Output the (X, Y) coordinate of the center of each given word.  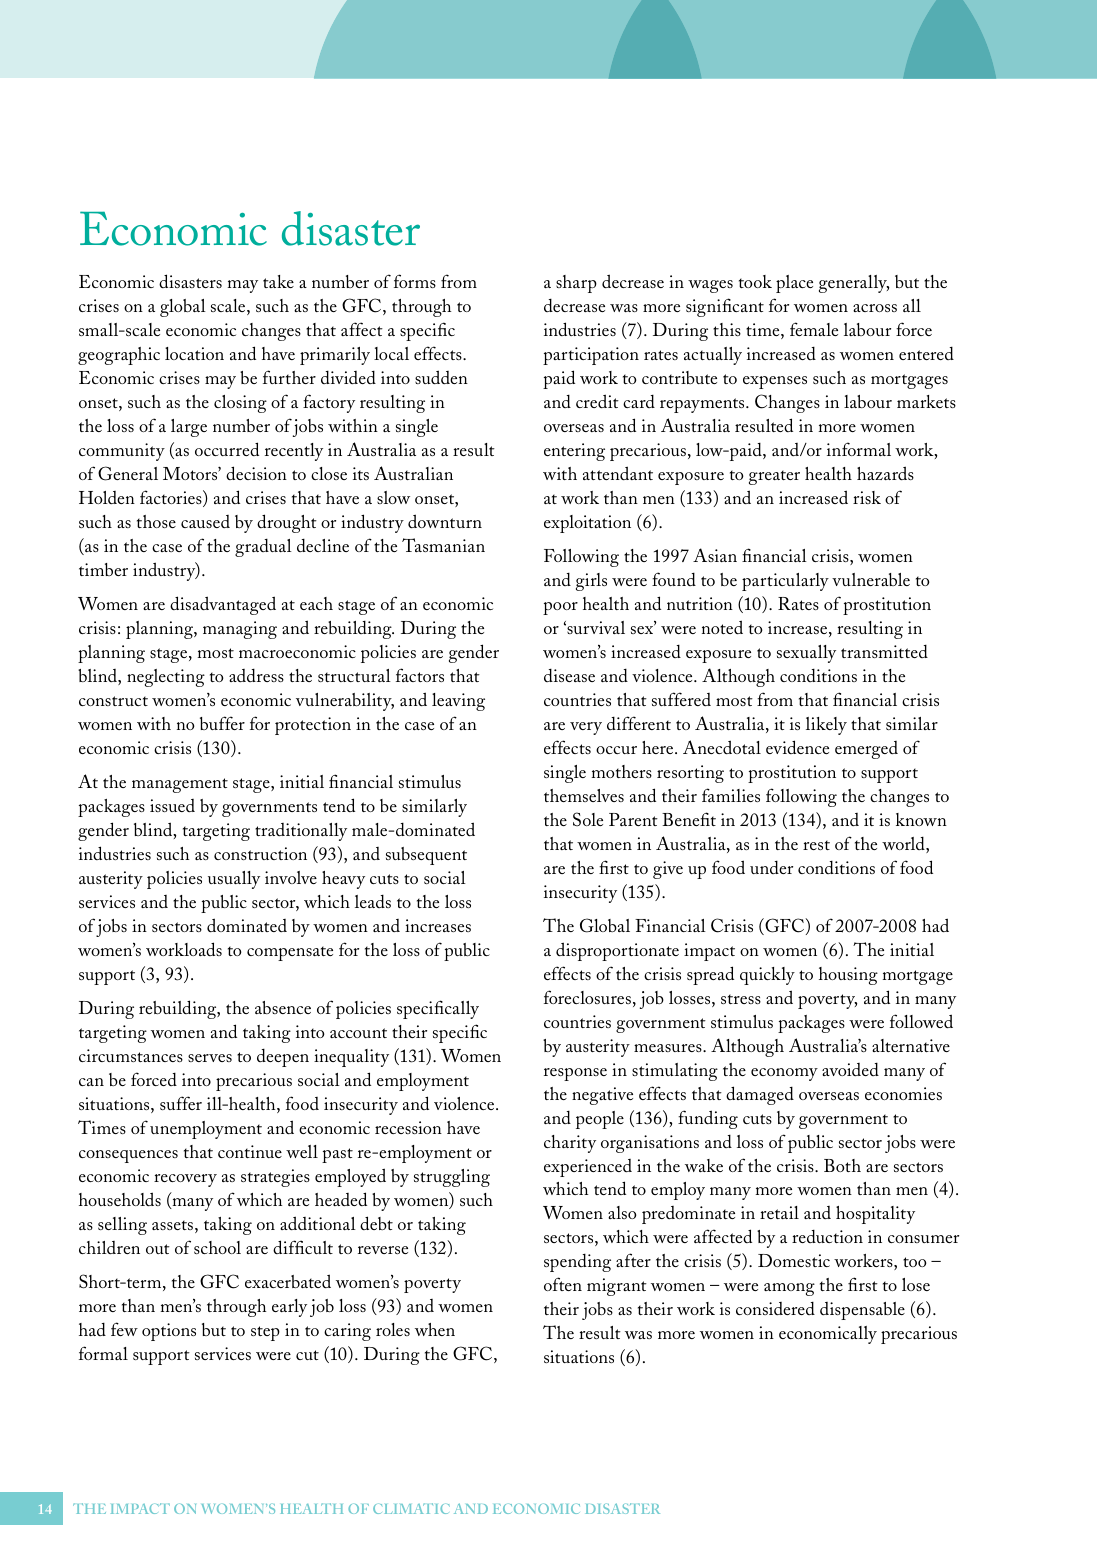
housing (848, 976)
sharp (576, 284)
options (169, 1332)
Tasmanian (443, 545)
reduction (827, 1236)
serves (210, 1058)
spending (577, 1263)
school (217, 1247)
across (875, 308)
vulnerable (871, 579)
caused (205, 521)
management (180, 785)
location (194, 353)
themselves (584, 795)
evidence (797, 747)
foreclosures (587, 997)
